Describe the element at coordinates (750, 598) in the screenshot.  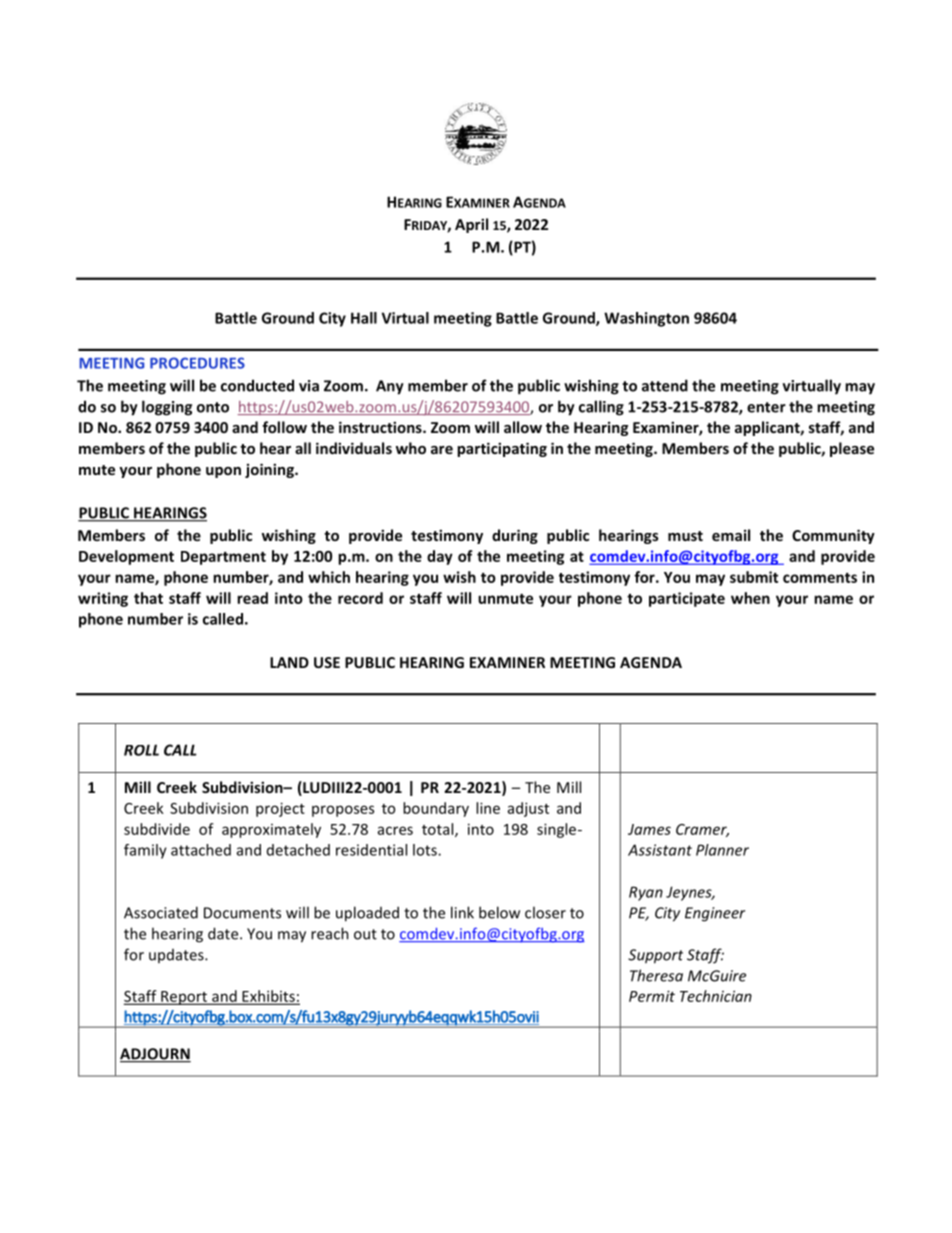
I see `when` at that location.
